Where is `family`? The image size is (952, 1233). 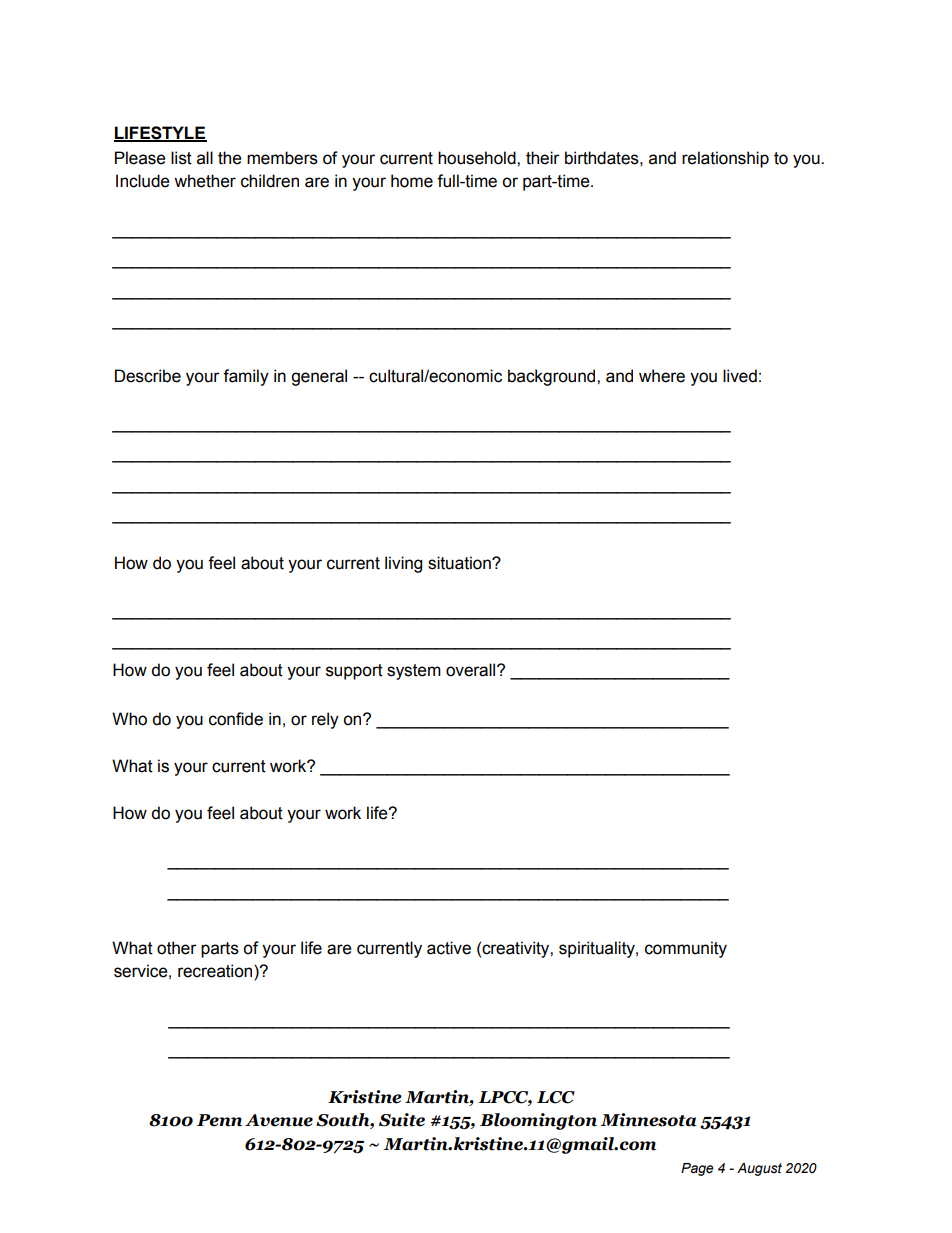 family is located at coordinates (246, 377).
